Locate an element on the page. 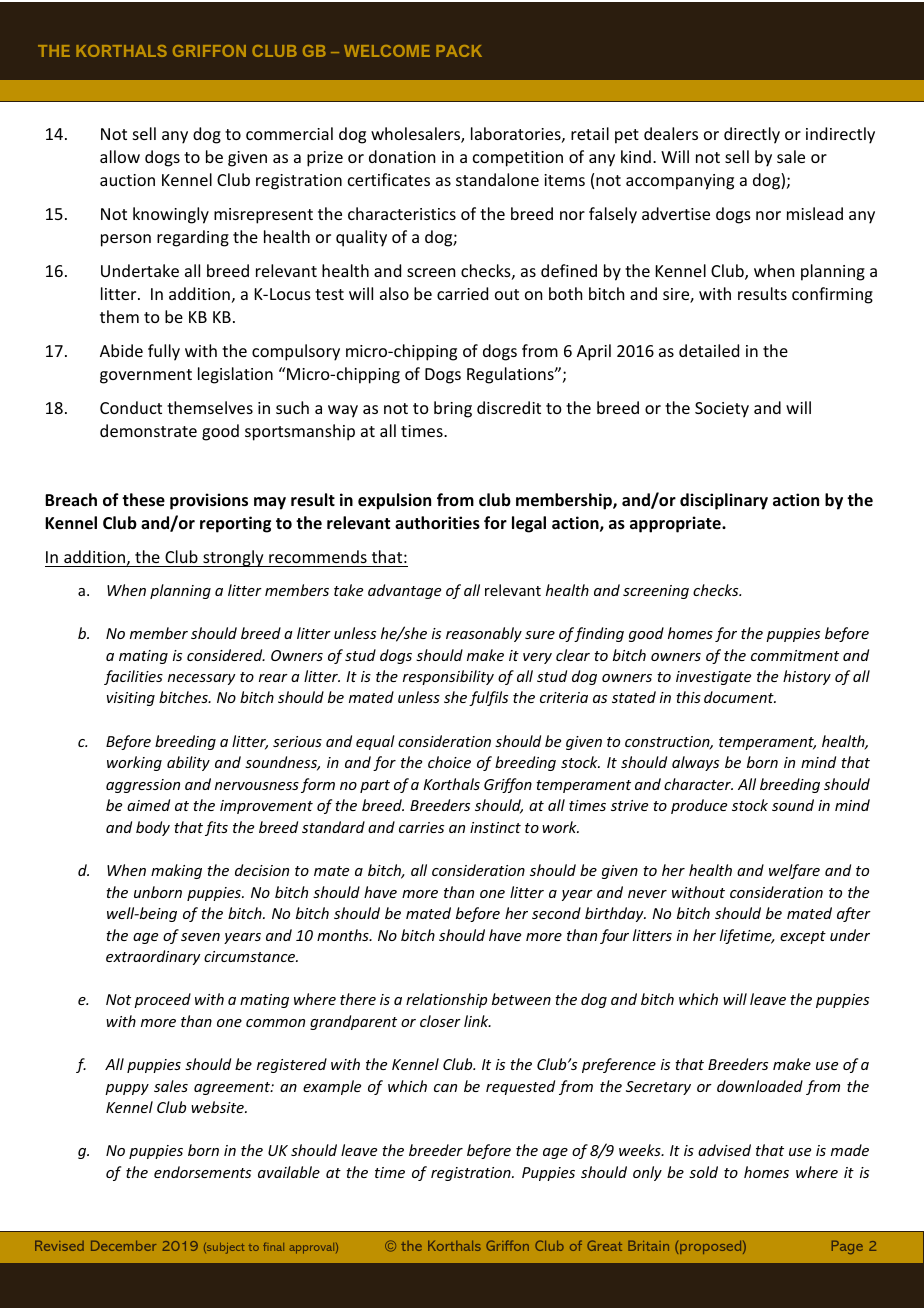 Image resolution: width=924 pixels, height=1308 pixels. commitment is located at coordinates (795, 655).
